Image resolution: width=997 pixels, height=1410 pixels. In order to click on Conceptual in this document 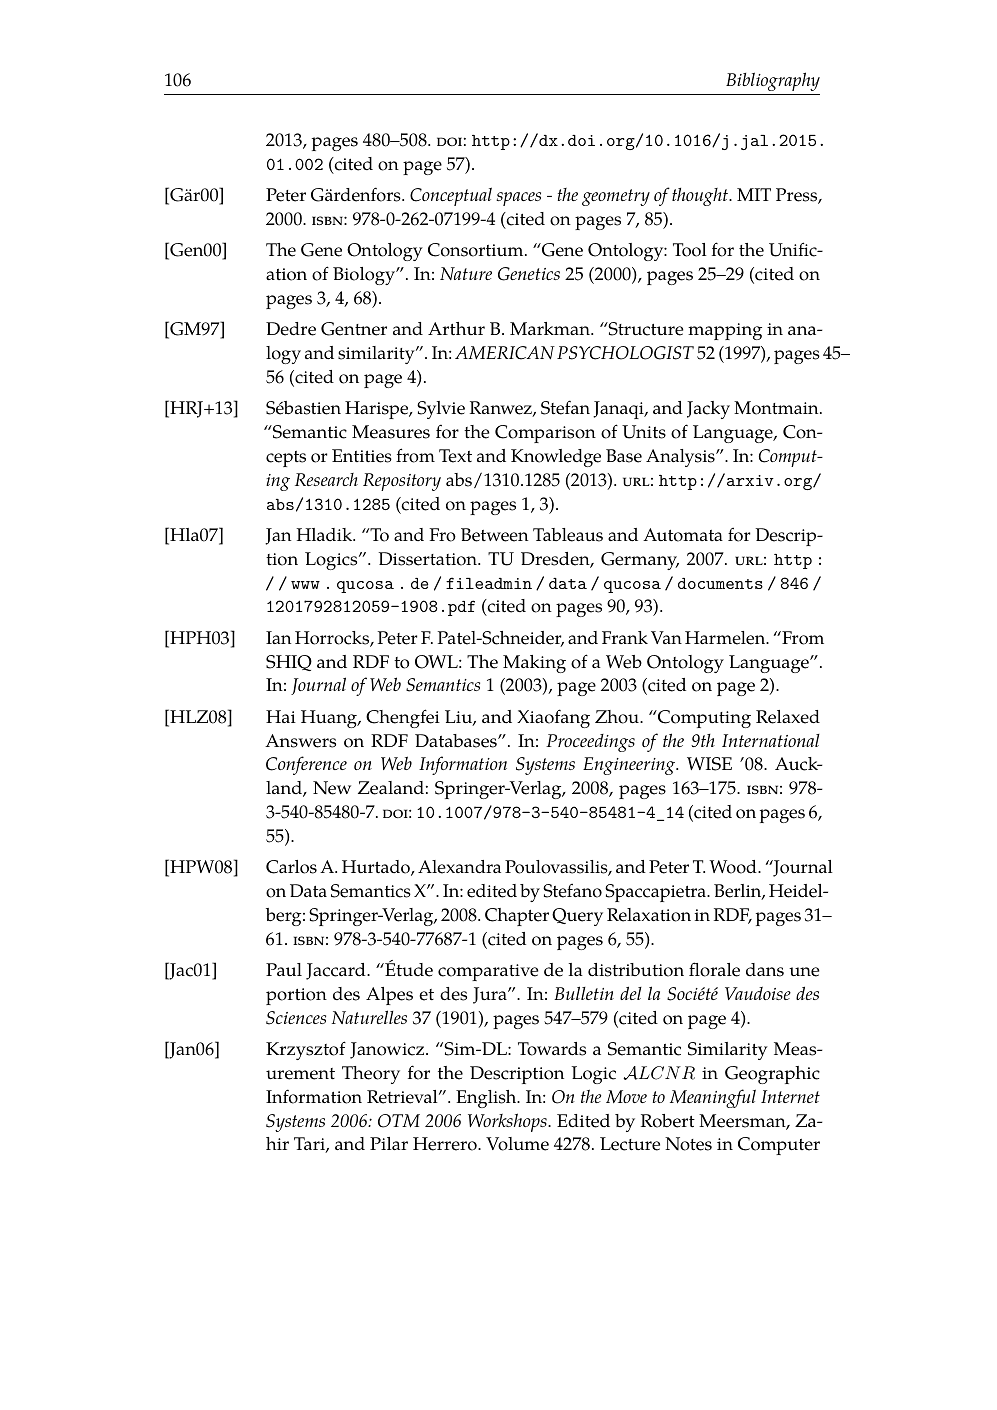, I will do `click(451, 196)`.
